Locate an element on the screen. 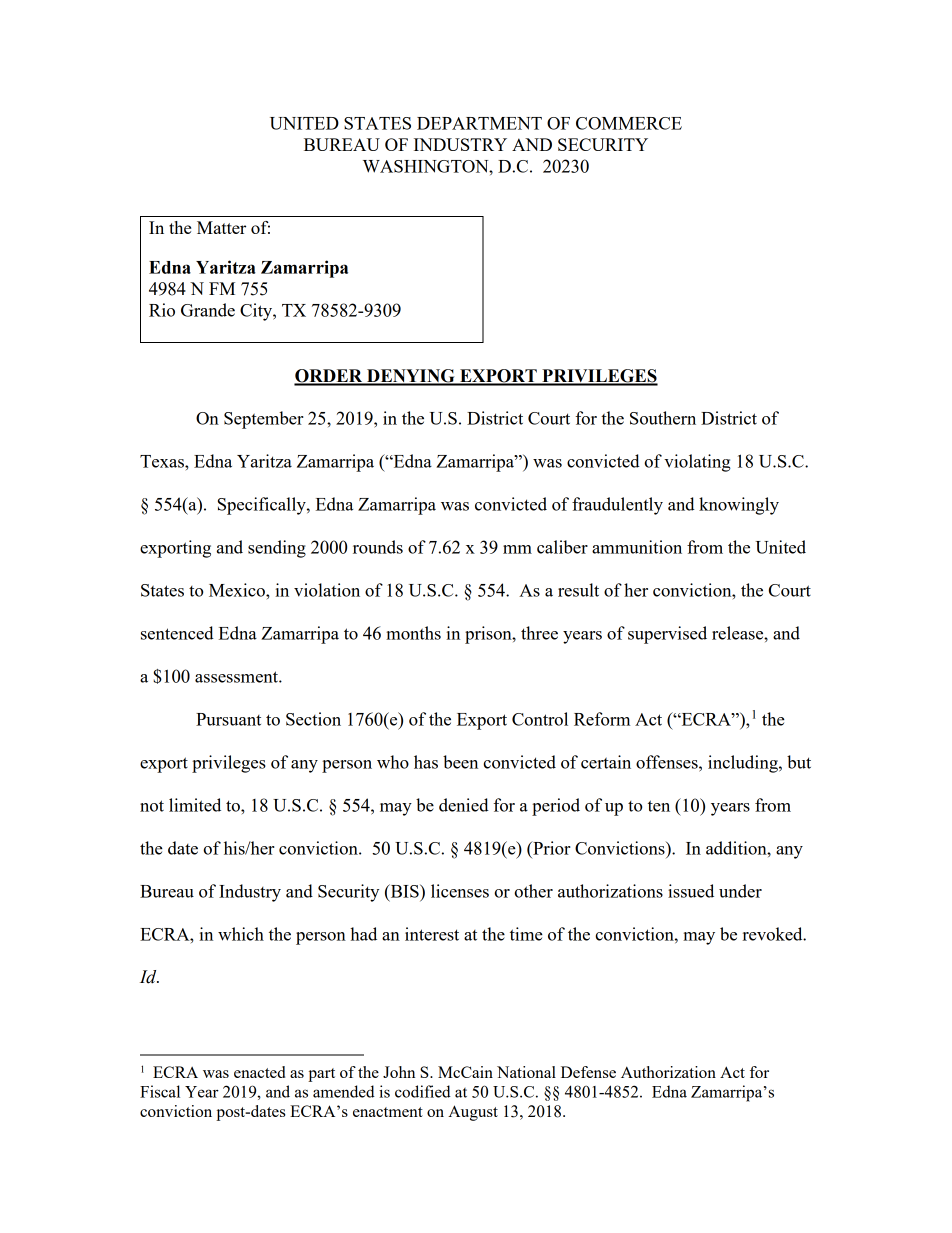 Image resolution: width=952 pixels, height=1233 pixels. Southern is located at coordinates (663, 418).
